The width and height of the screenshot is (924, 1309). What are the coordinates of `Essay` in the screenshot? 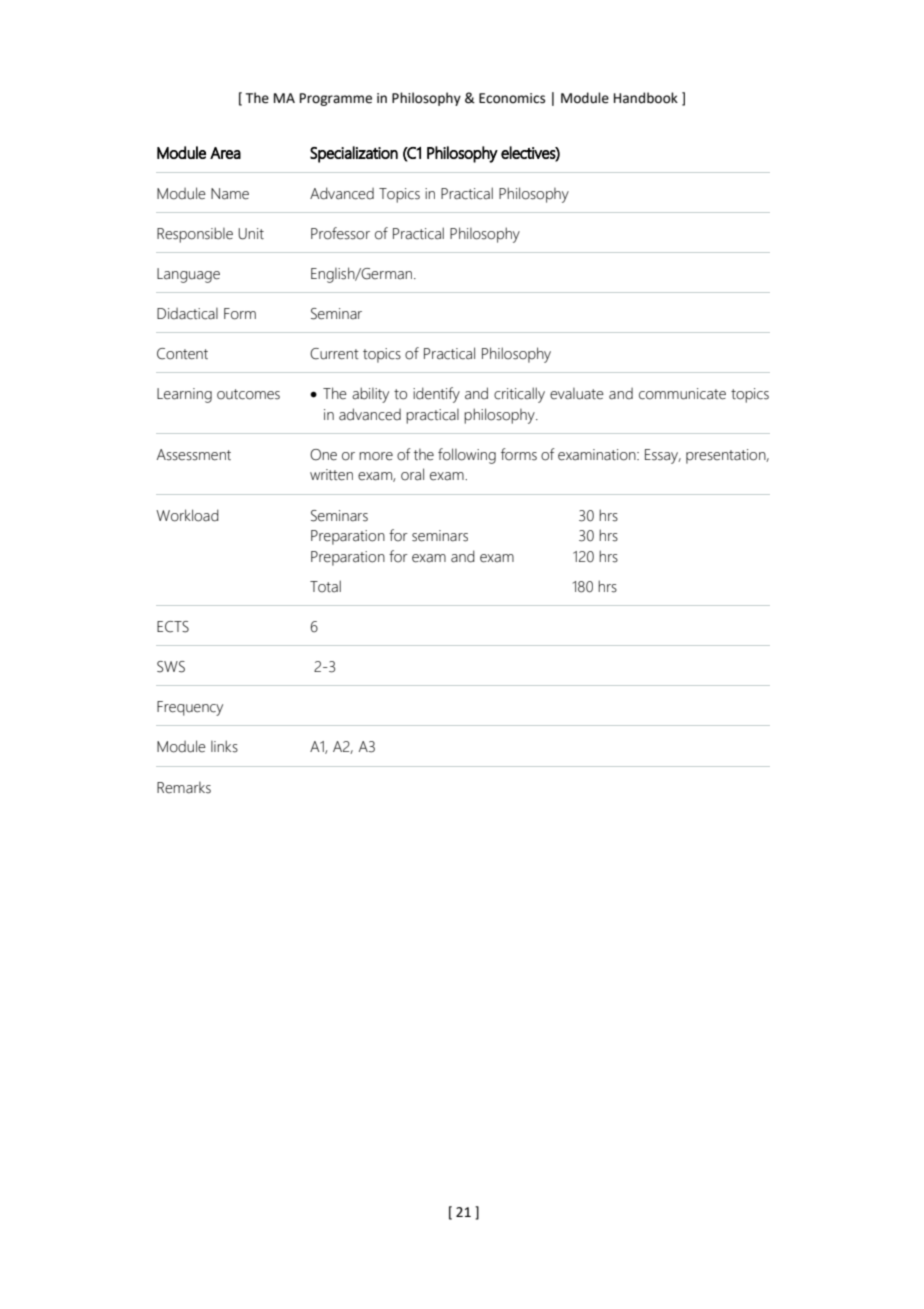 It's located at (663, 456).
